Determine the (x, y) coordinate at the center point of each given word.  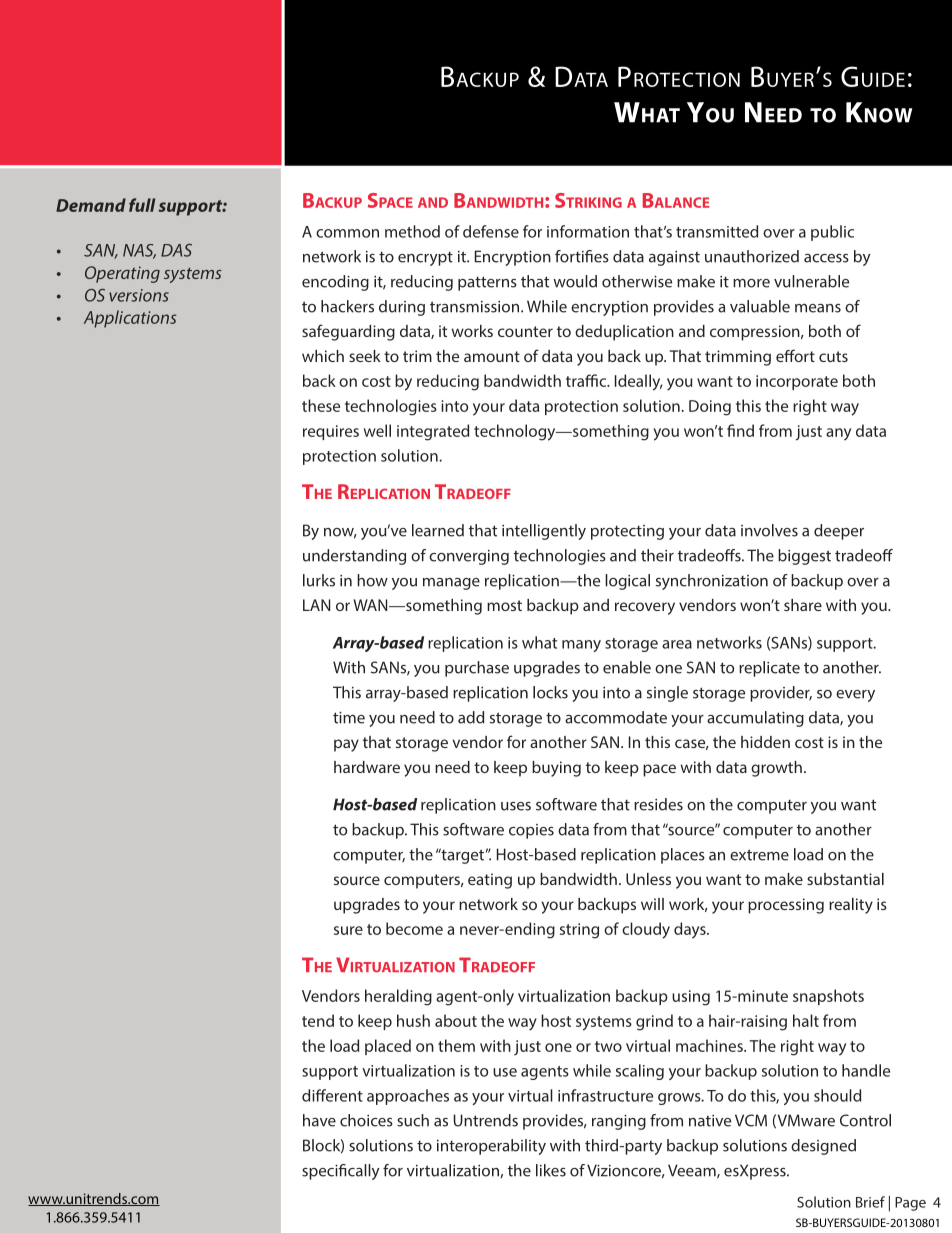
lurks (319, 580)
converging (469, 557)
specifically (341, 1172)
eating (490, 881)
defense (491, 231)
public (832, 233)
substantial (845, 879)
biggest (804, 557)
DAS (176, 250)
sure (348, 930)
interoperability (491, 1147)
